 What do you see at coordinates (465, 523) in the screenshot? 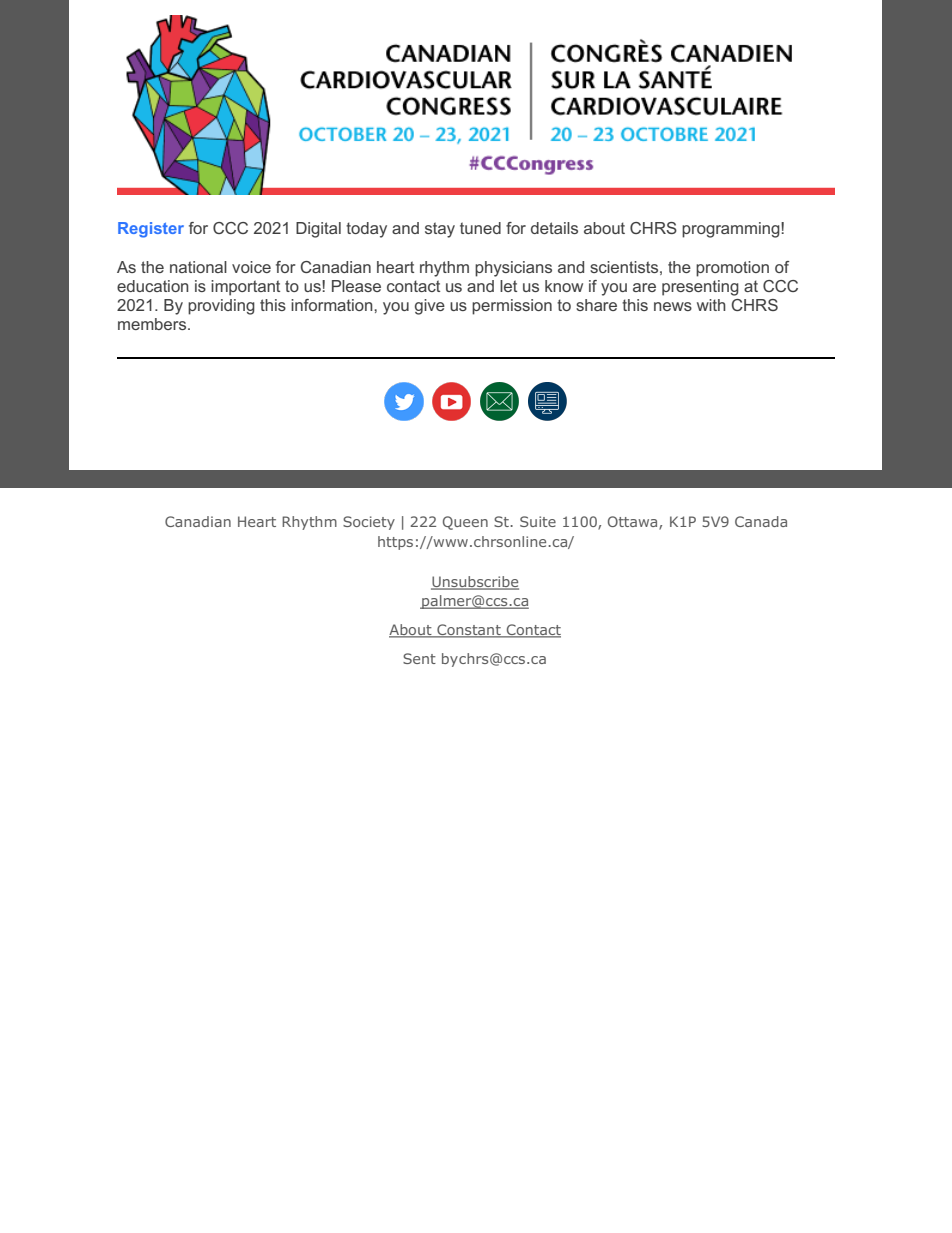
I see `Queen` at bounding box center [465, 523].
